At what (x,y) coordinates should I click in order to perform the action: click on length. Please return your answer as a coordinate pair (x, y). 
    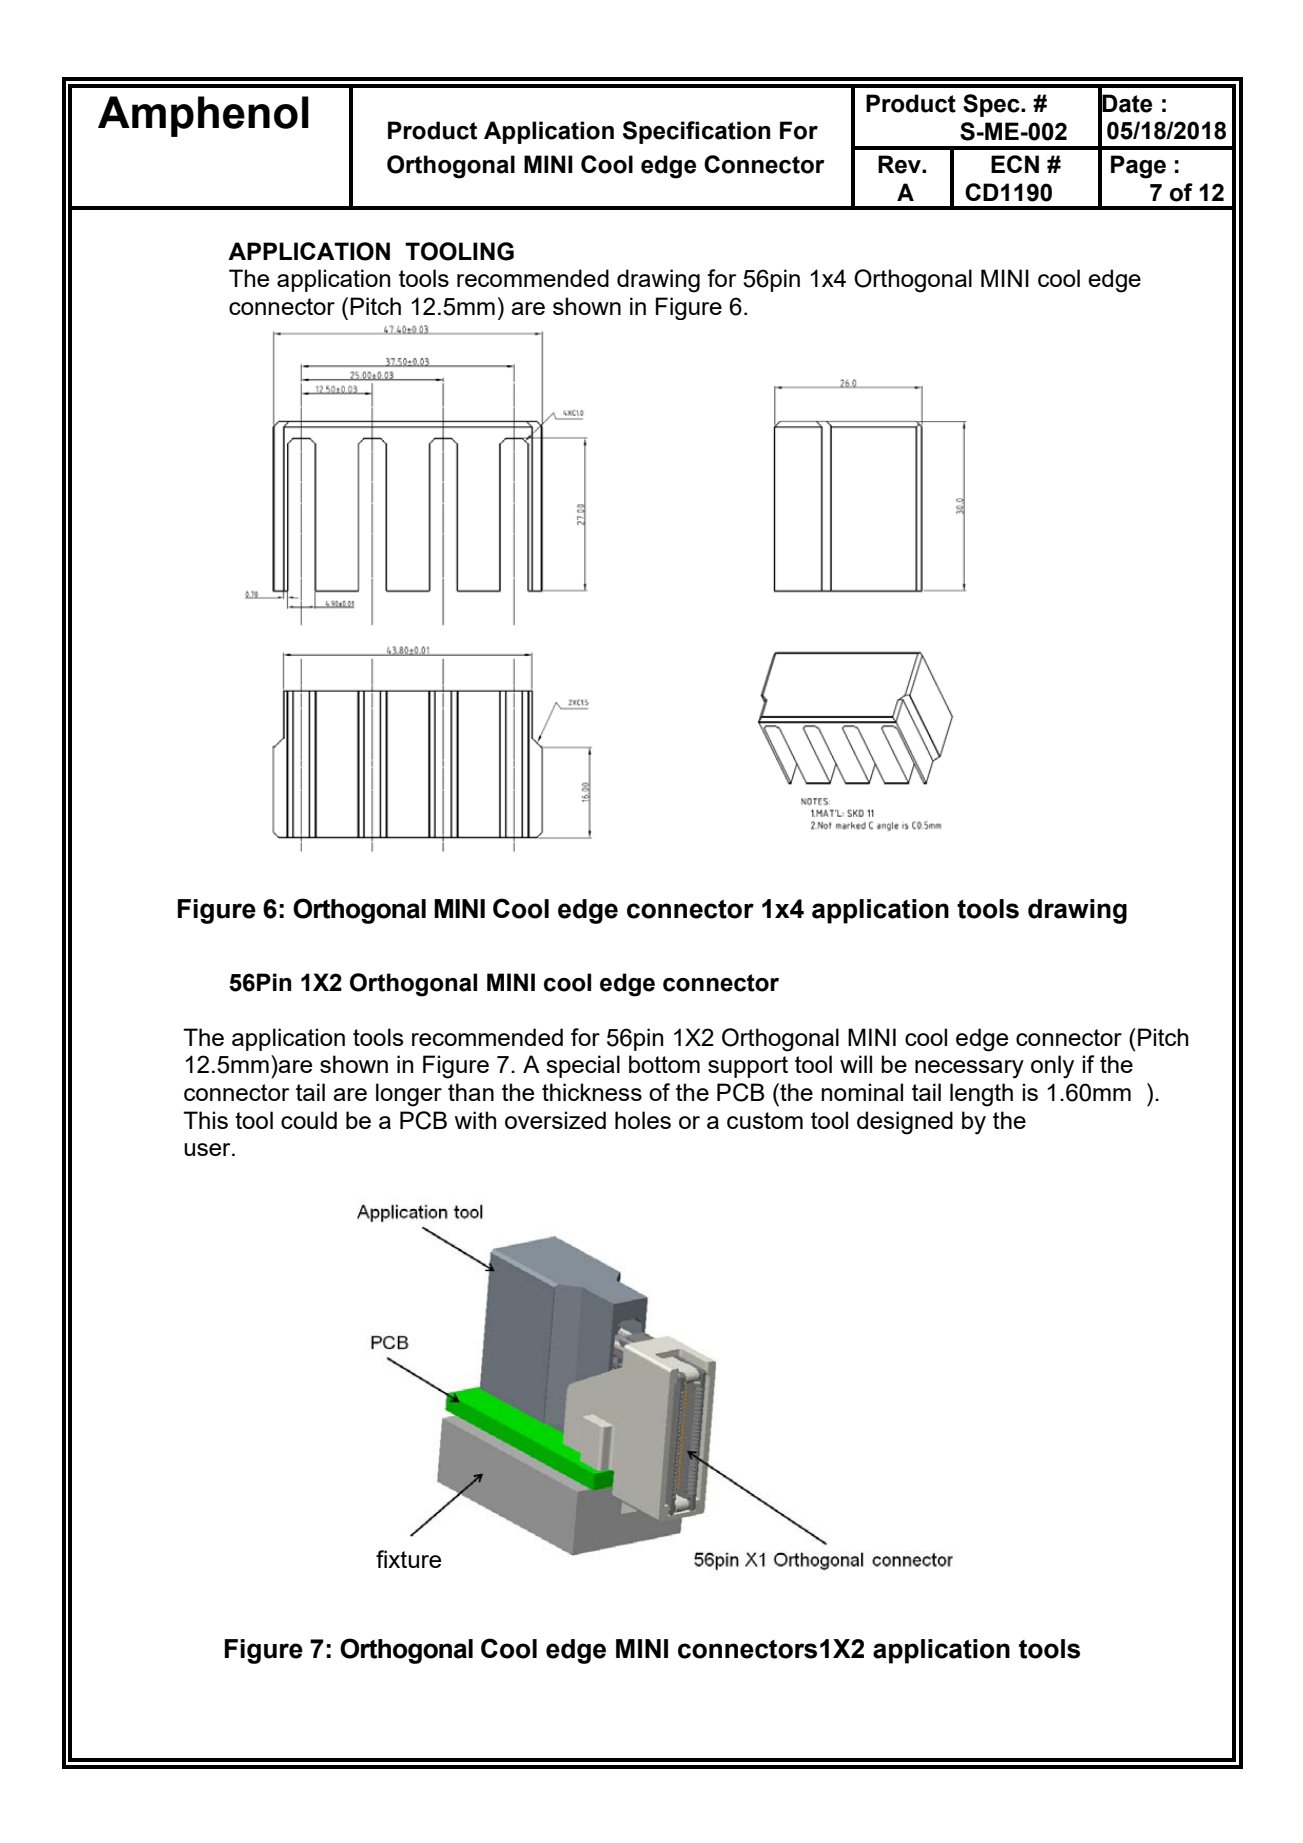
    Looking at the image, I should click on (981, 1095).
